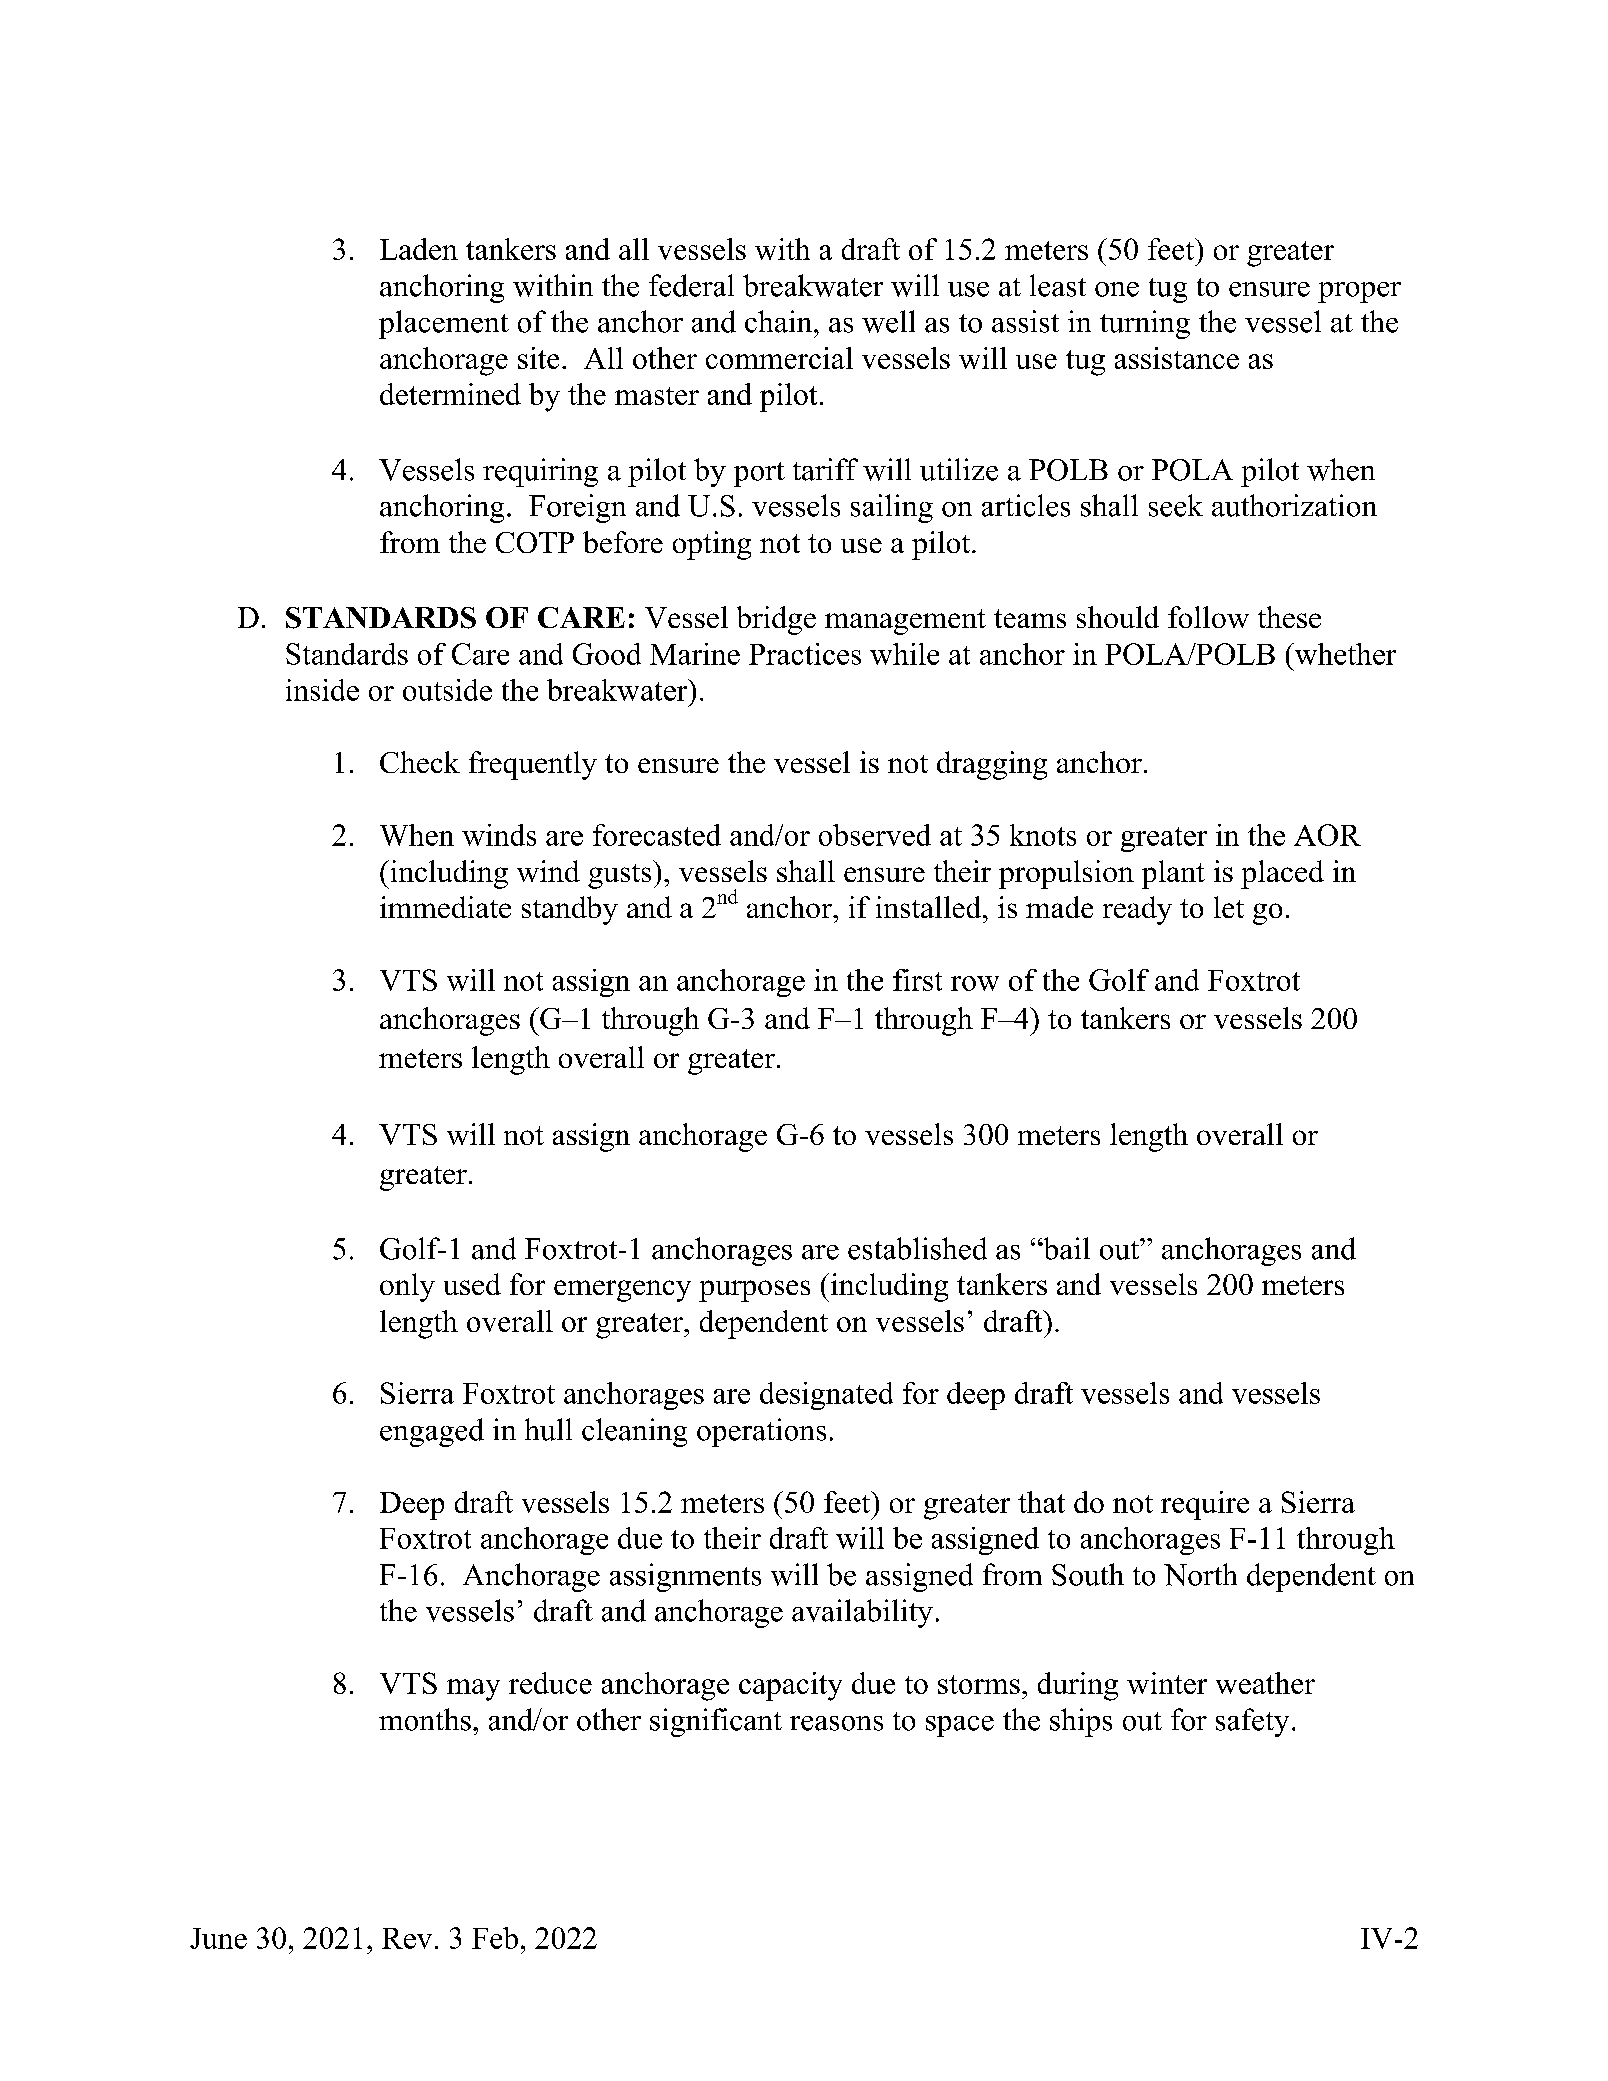 This page has width=1608, height=2081. I want to click on Laden, so click(419, 249).
